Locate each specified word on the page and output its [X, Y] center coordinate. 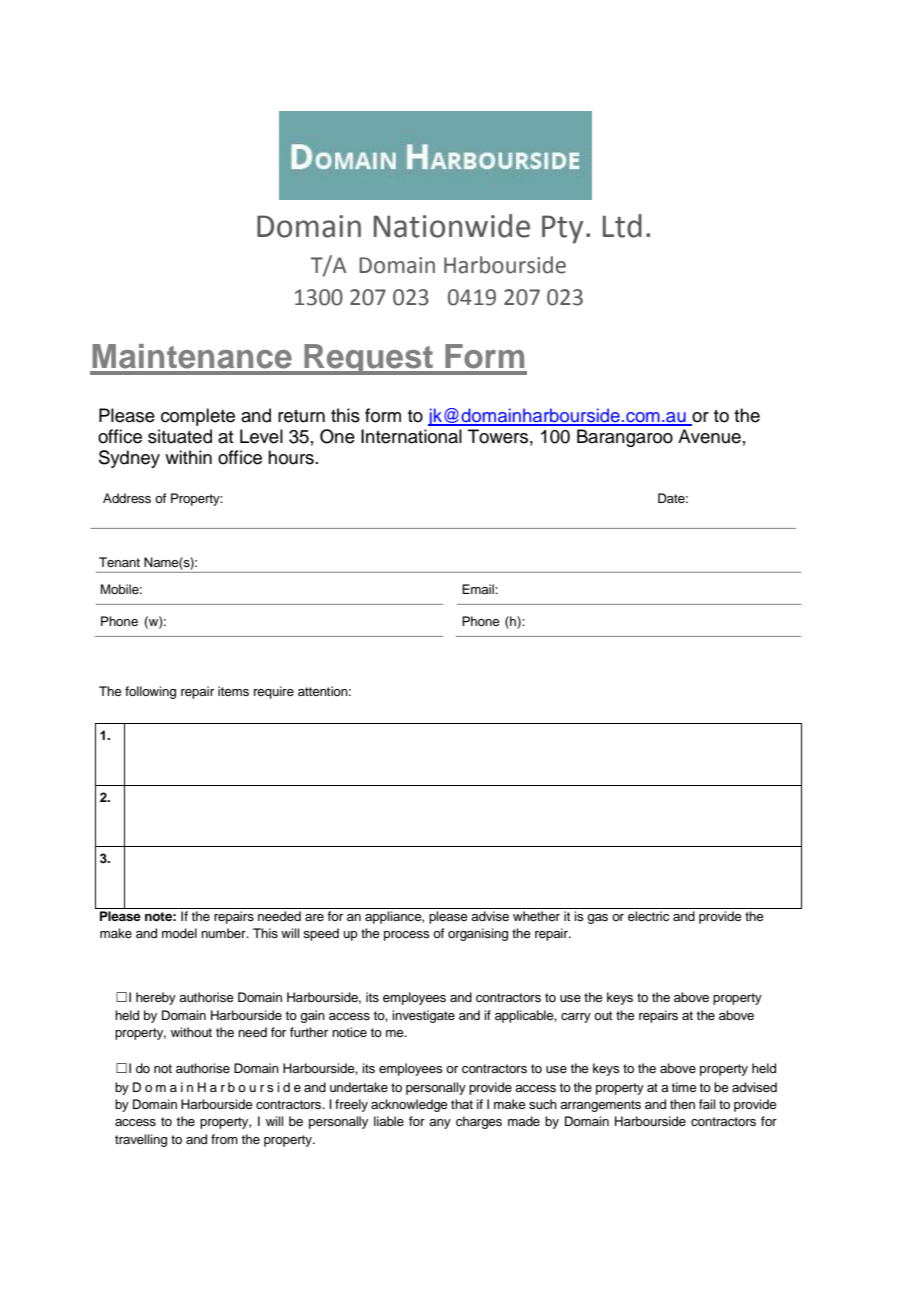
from [224, 1139]
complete [198, 417]
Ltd [622, 226]
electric [648, 916]
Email [479, 589]
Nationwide [452, 226]
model [179, 933]
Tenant [119, 562]
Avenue [709, 436]
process [407, 936]
